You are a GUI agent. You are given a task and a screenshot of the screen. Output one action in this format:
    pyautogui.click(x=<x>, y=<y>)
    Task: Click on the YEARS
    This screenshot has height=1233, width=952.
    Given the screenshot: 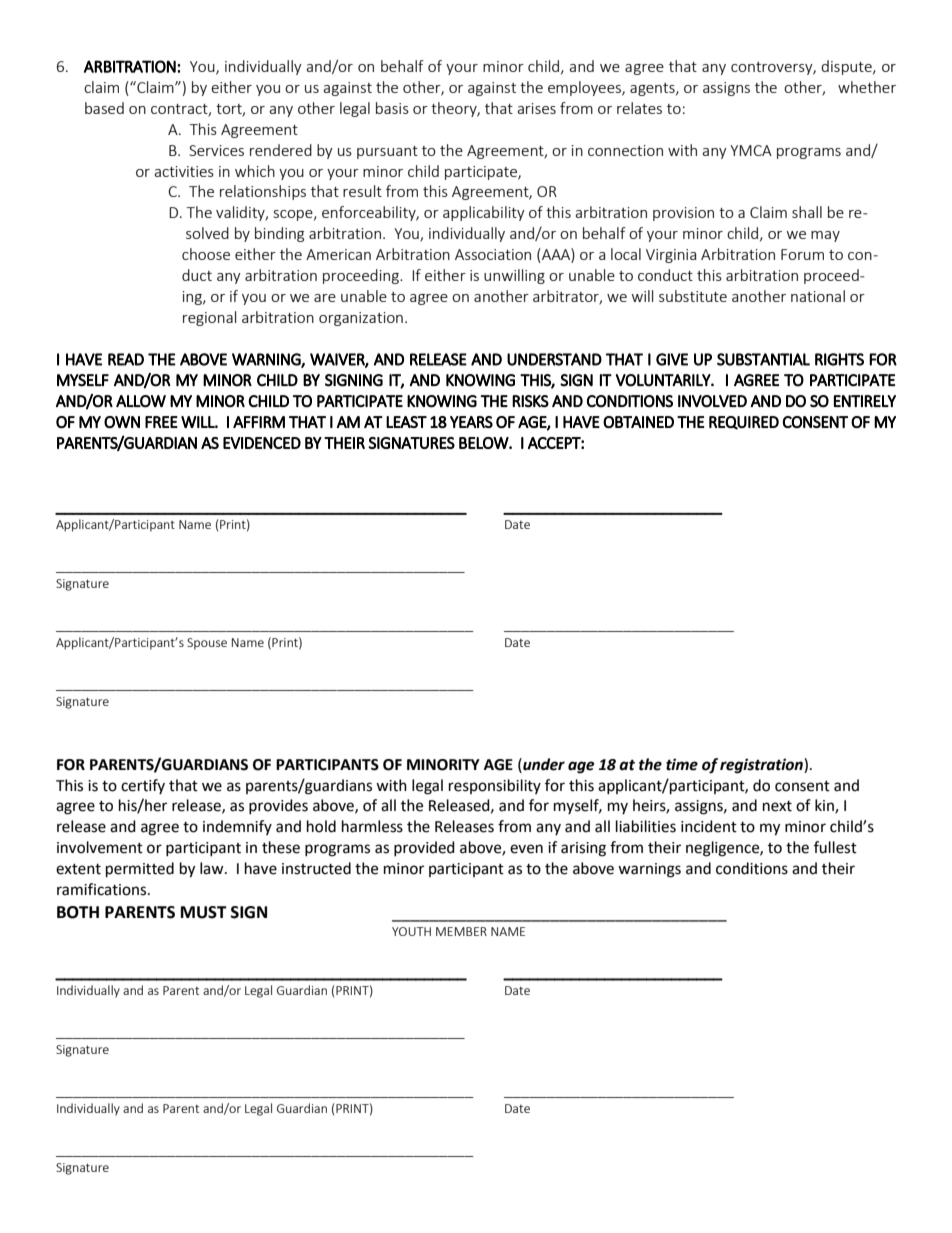 What is the action you would take?
    pyautogui.click(x=471, y=422)
